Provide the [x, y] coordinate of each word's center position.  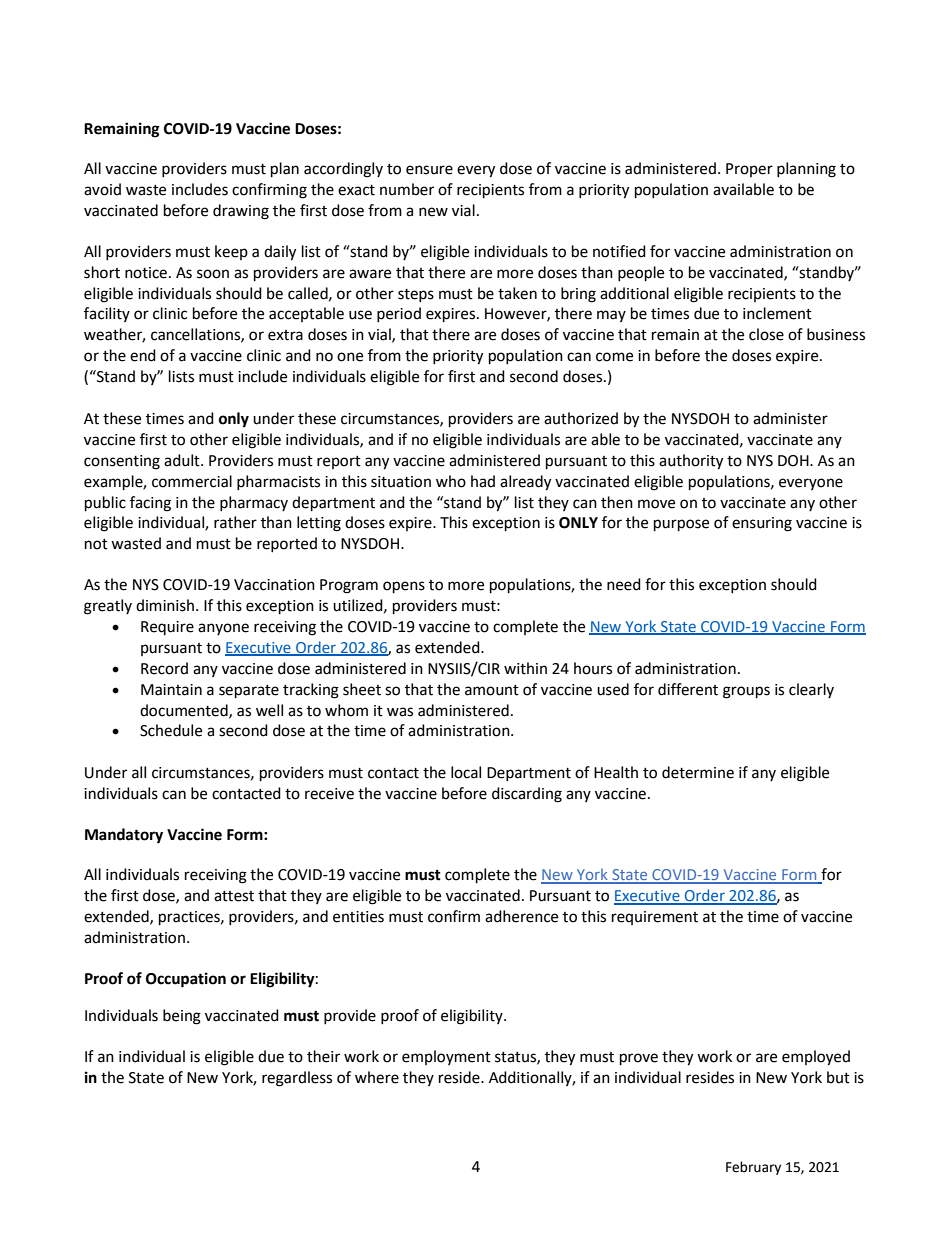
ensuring [762, 524]
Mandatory [124, 836]
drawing [241, 212]
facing [150, 504]
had [483, 481]
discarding [527, 795]
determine [698, 772]
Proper [749, 170]
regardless [297, 1079]
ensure [429, 170]
